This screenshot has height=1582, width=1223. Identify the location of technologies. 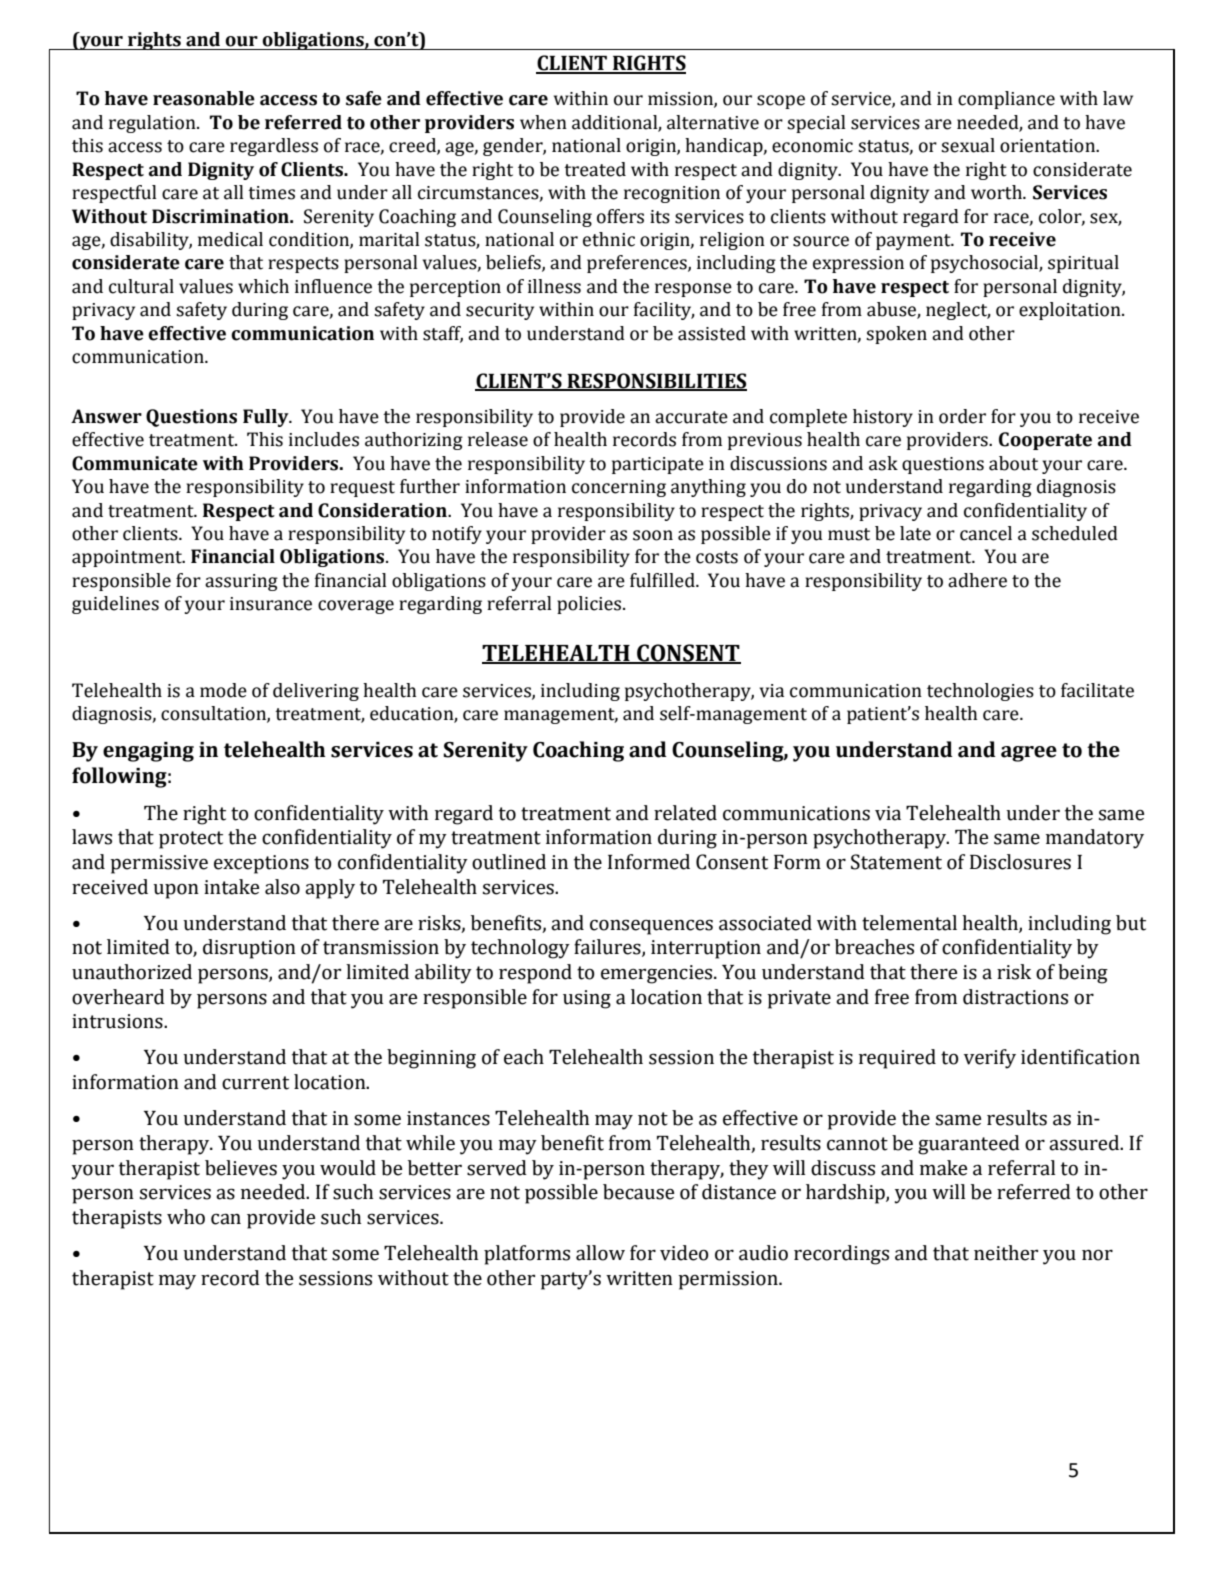
(980, 692).
